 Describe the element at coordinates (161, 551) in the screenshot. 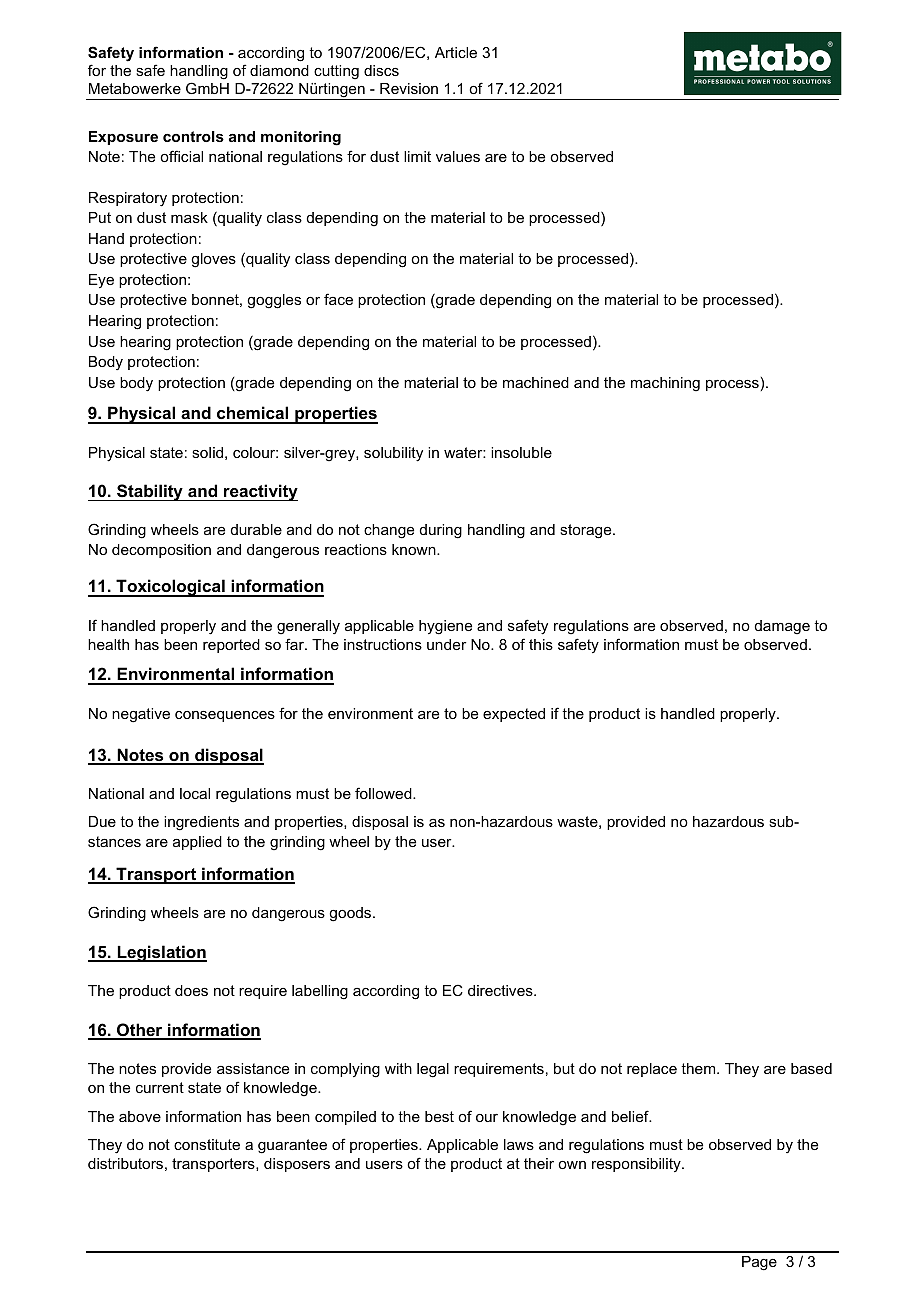

I see `decomposition` at that location.
